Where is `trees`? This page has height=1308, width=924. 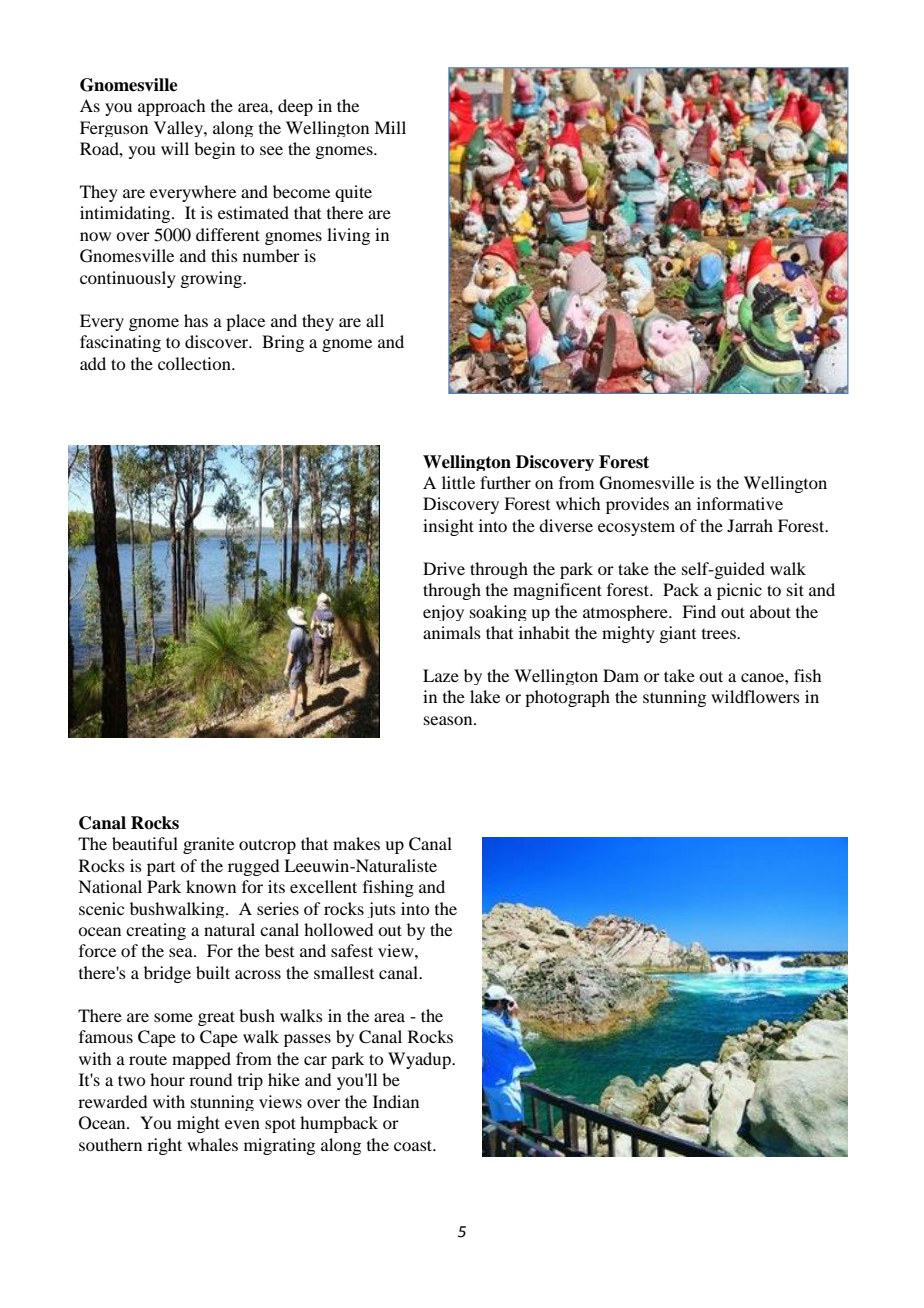
trees is located at coordinates (720, 634).
